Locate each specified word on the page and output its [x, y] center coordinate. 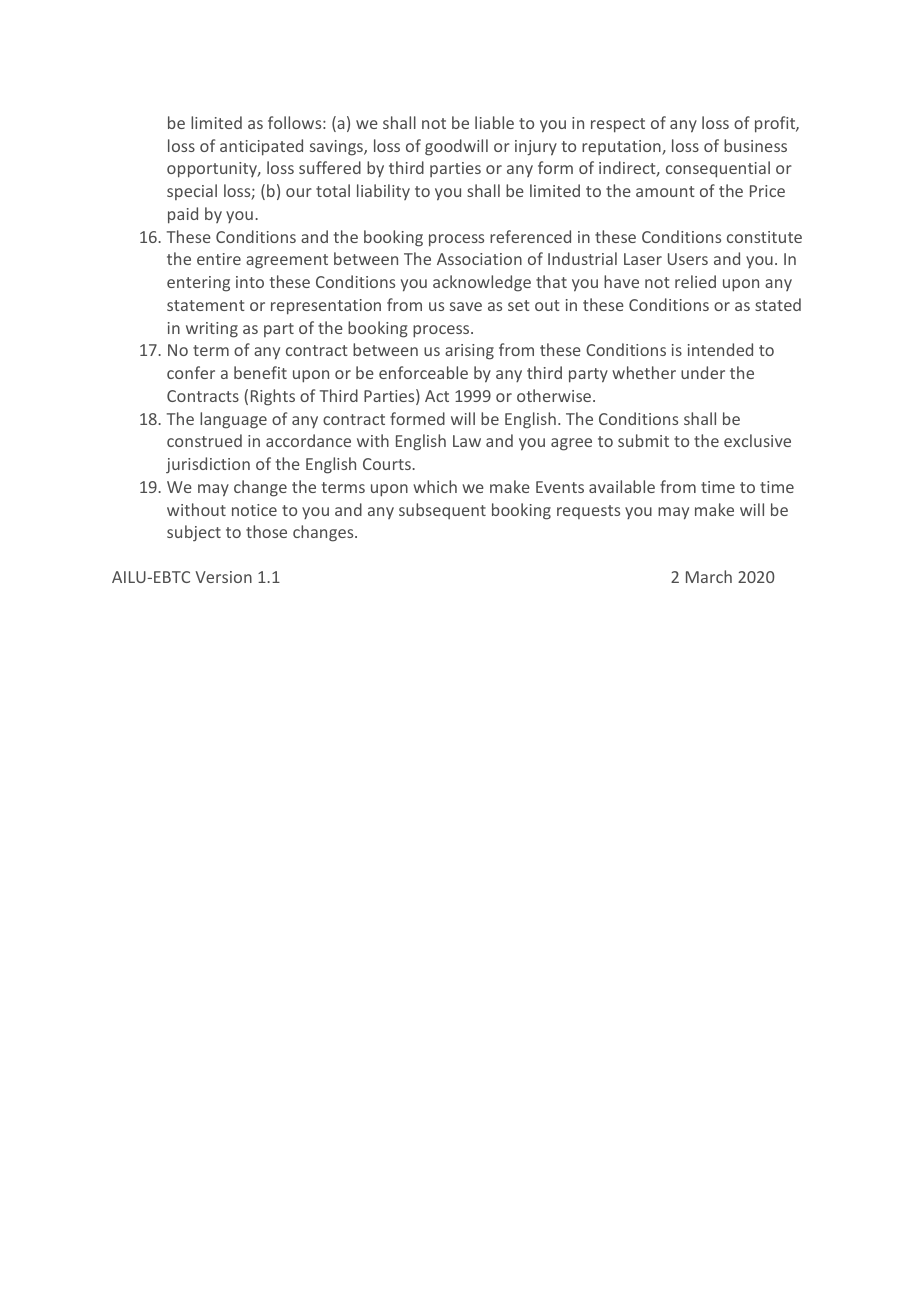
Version [223, 577]
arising [469, 352]
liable [494, 122]
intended [720, 349]
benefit [260, 372]
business [755, 145]
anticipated [261, 147]
